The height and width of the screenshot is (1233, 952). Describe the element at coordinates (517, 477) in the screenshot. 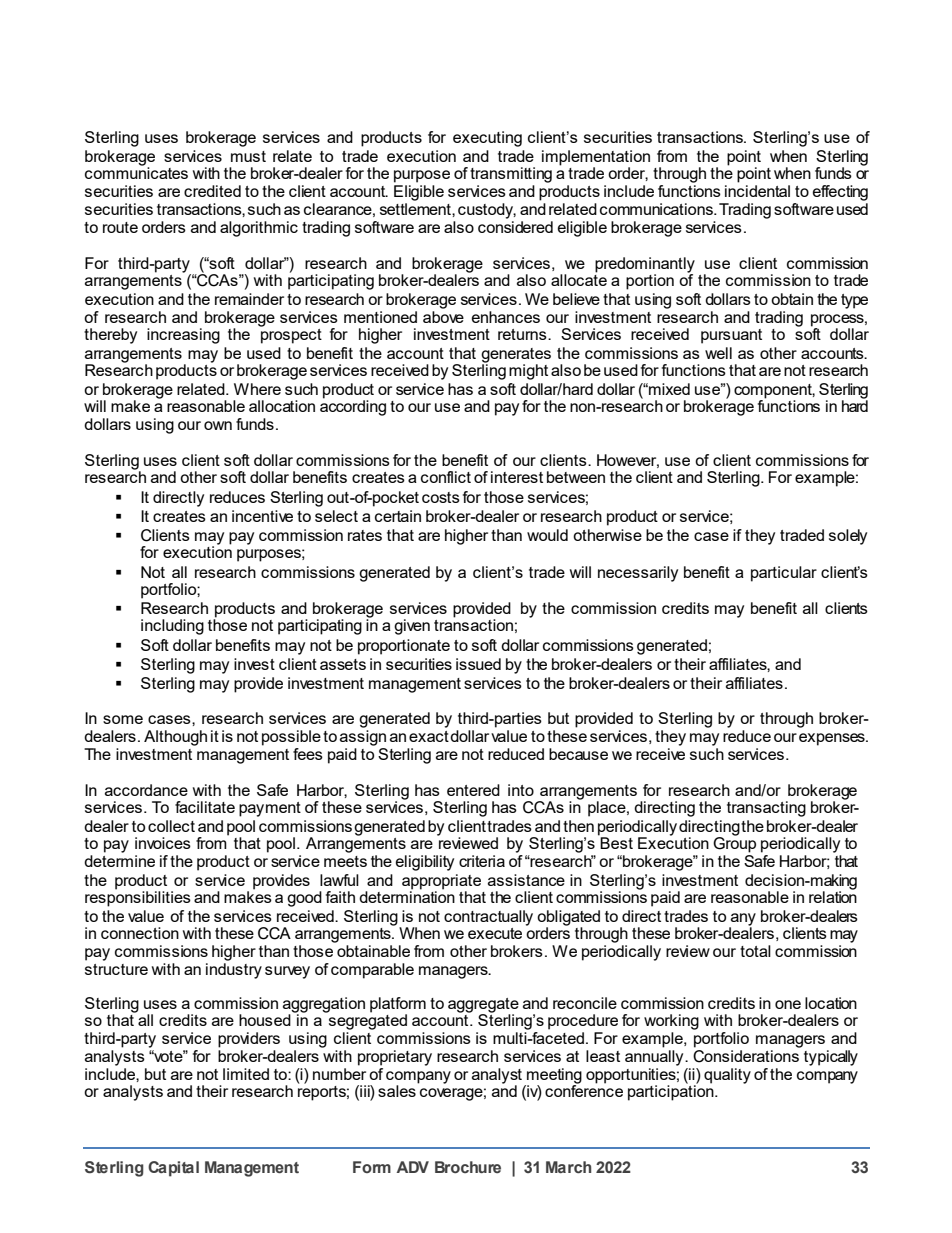

I see `interest` at that location.
